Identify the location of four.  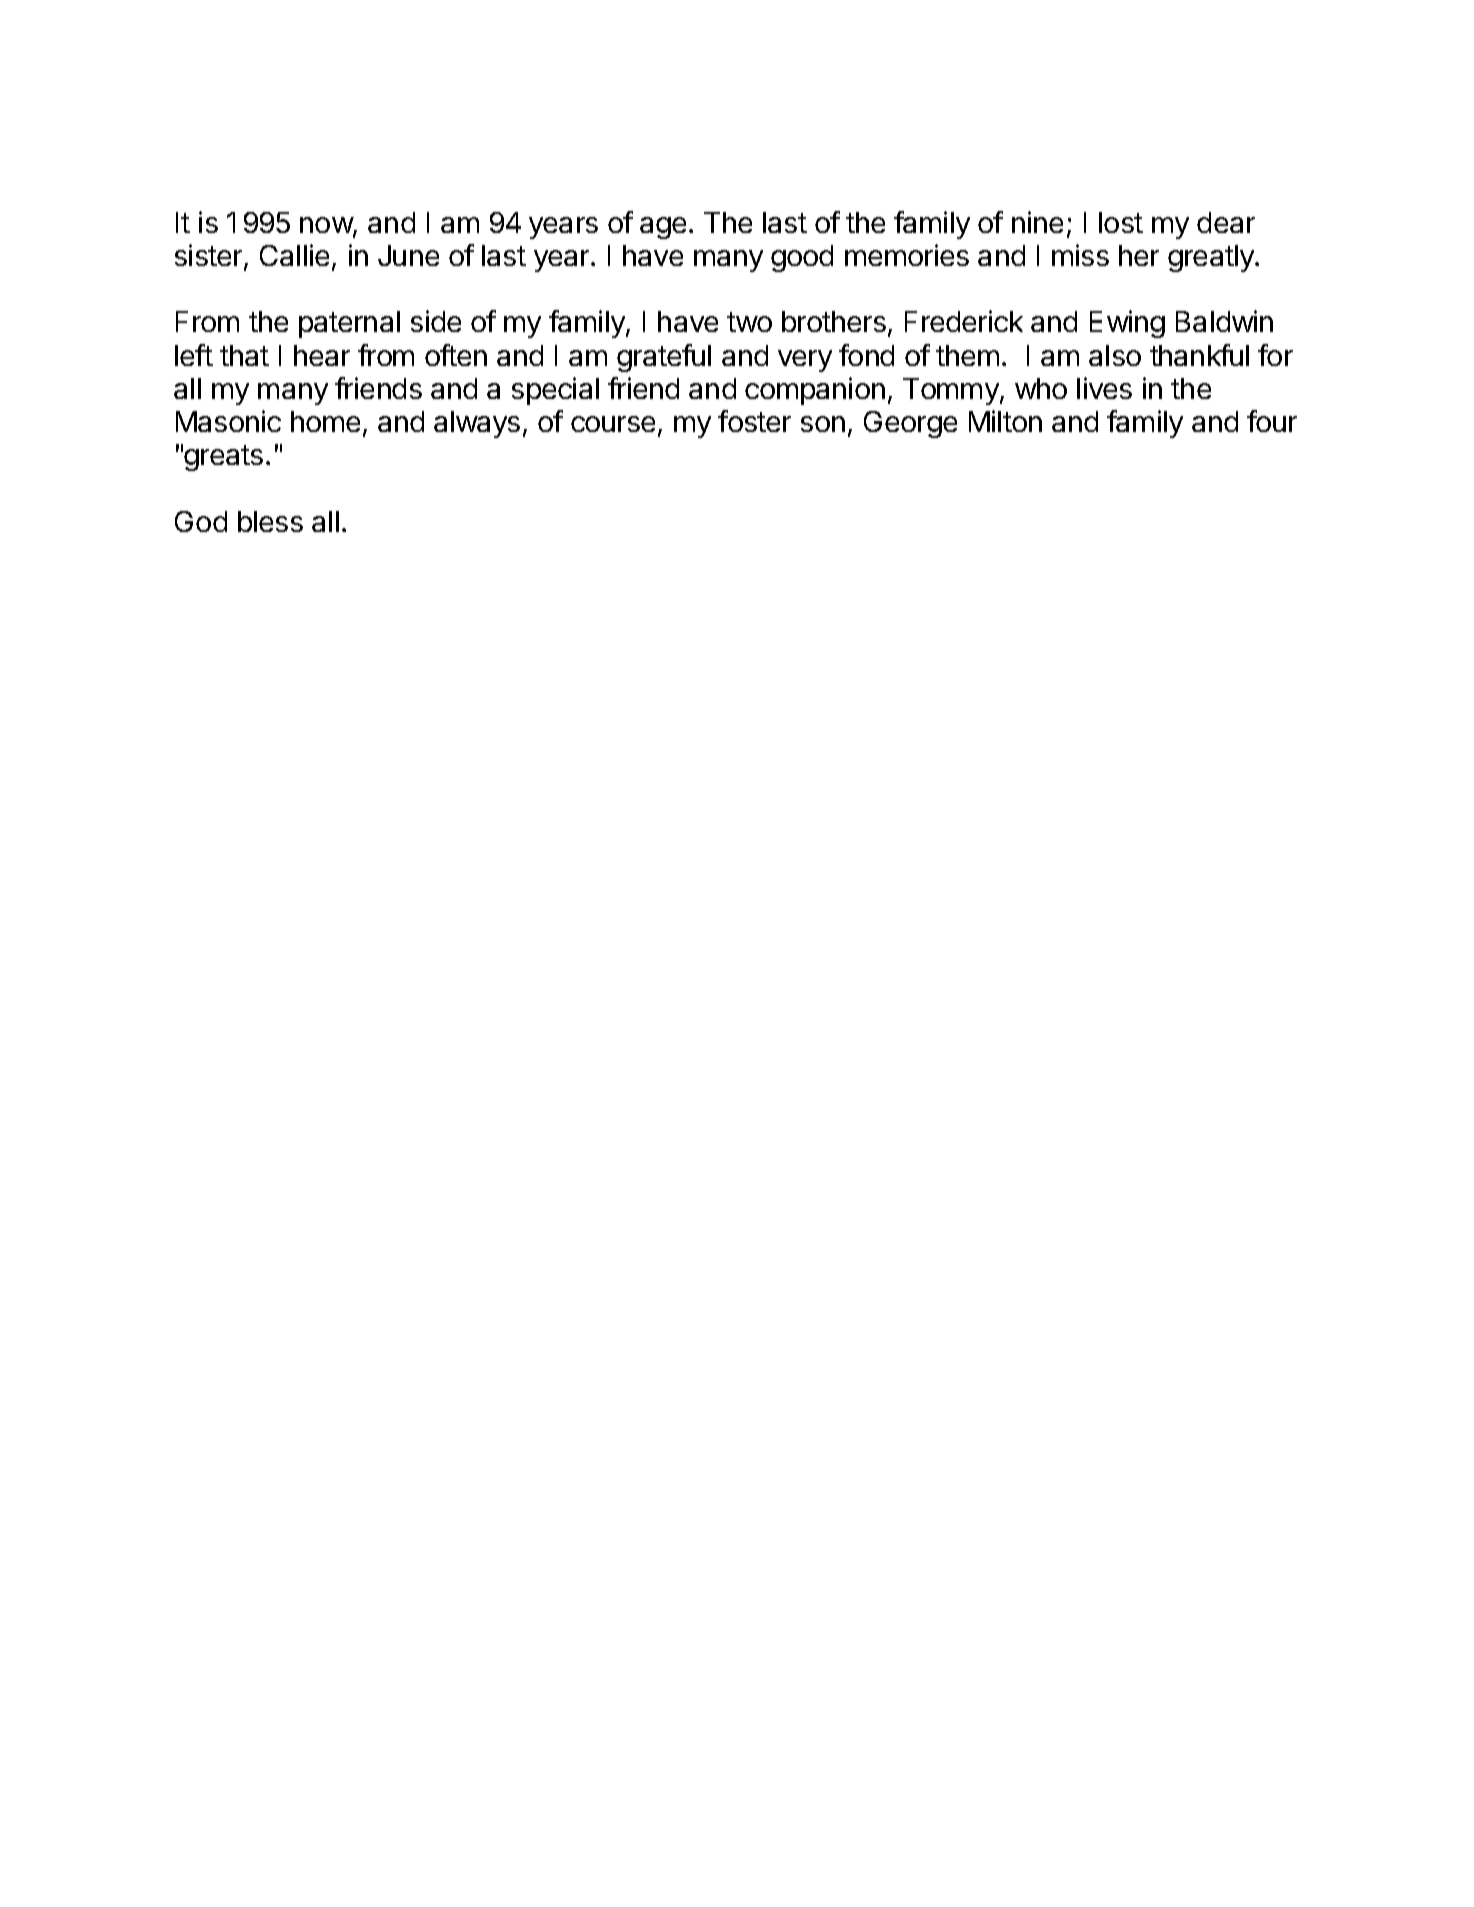
(1272, 421).
